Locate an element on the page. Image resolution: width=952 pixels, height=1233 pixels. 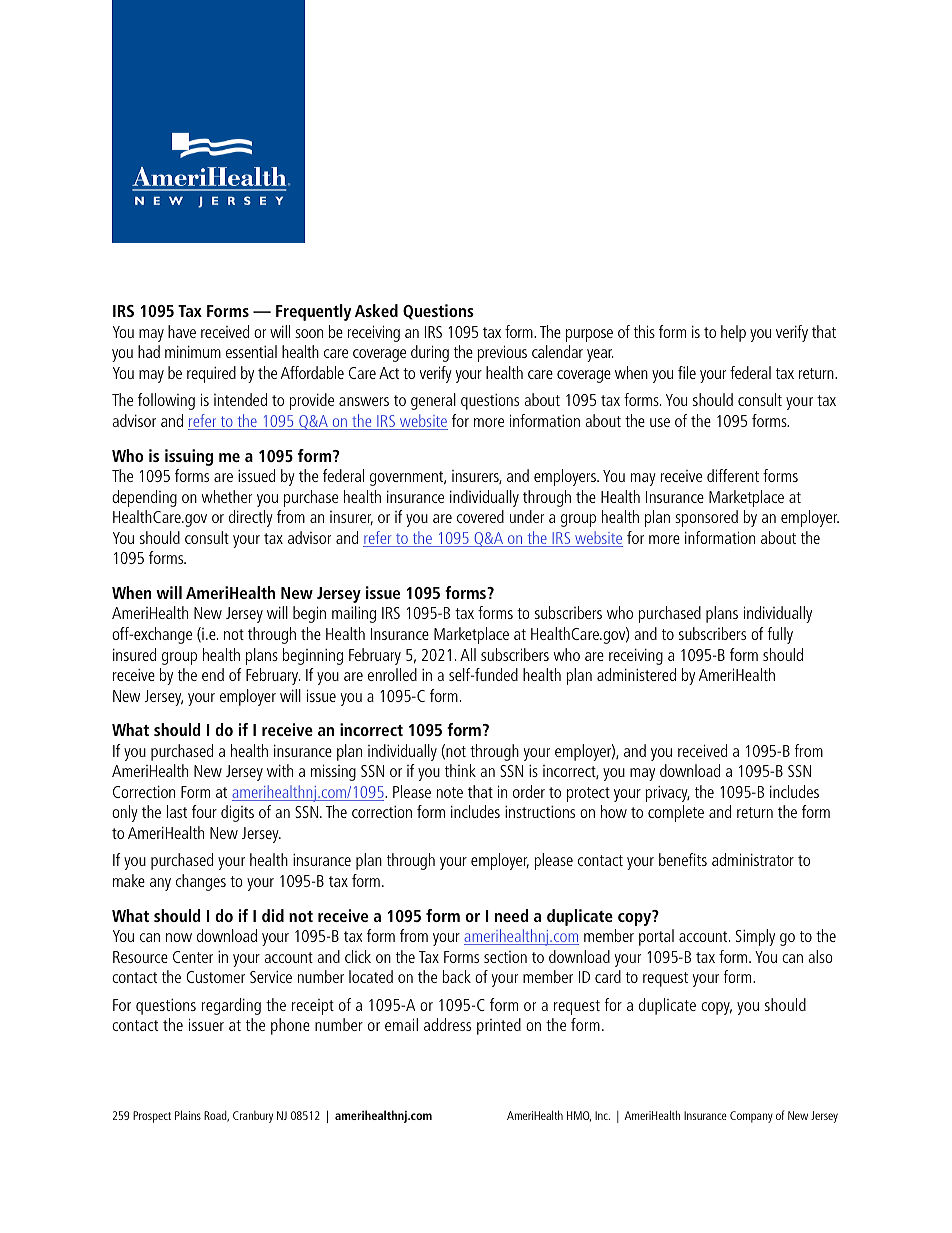
have is located at coordinates (182, 331).
